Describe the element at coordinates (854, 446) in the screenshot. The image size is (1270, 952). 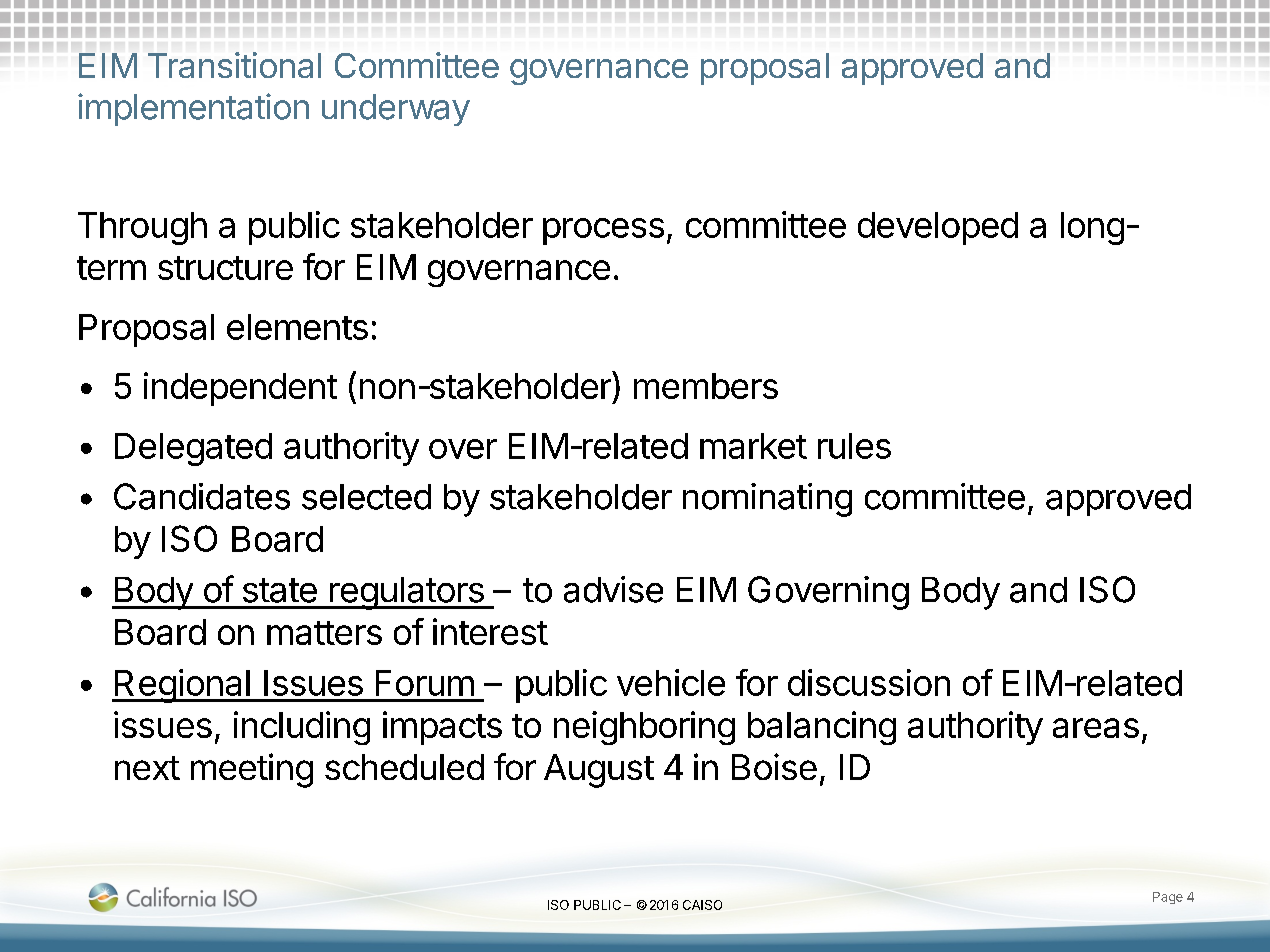
I see `rules` at that location.
